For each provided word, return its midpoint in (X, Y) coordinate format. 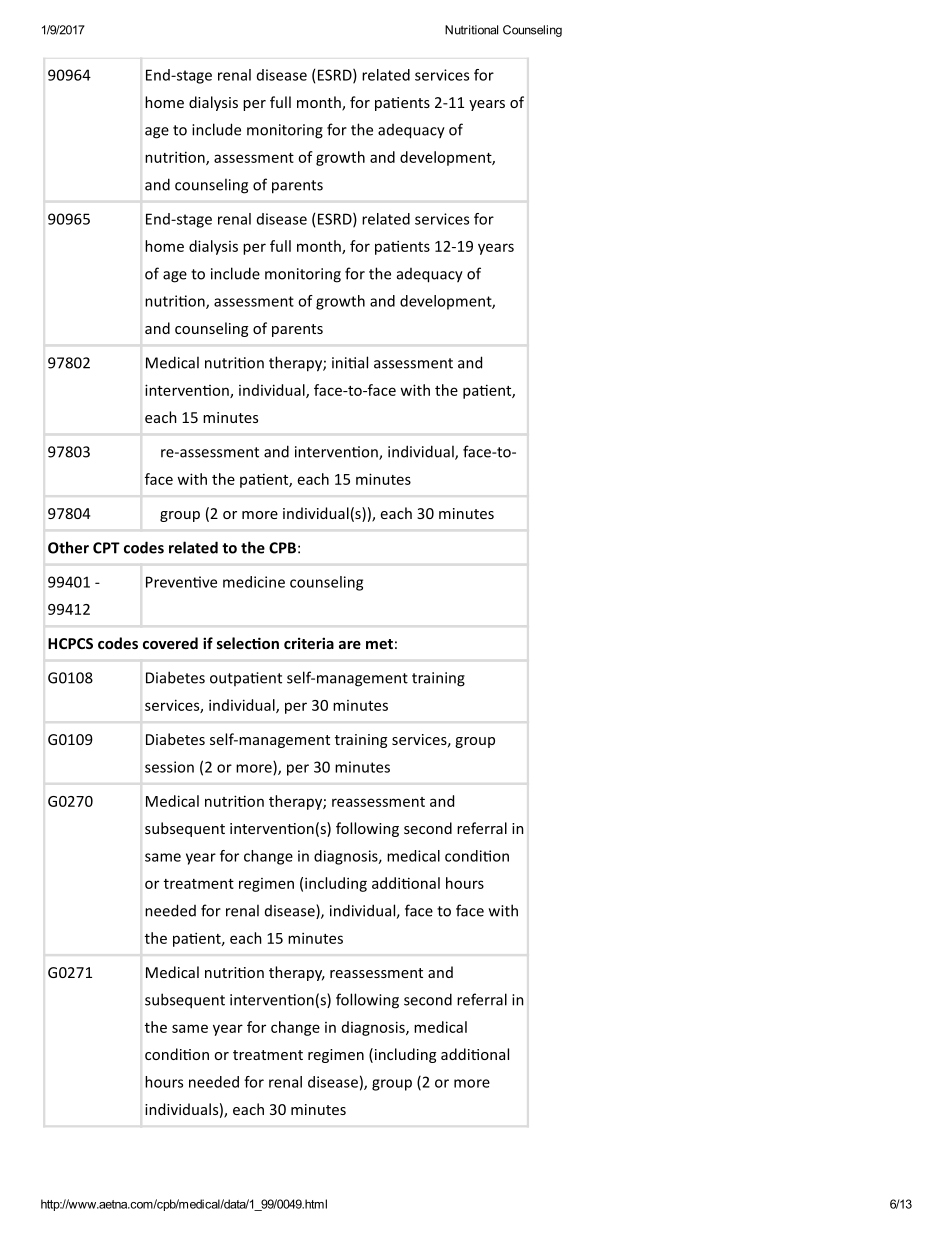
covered (170, 643)
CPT (106, 548)
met (379, 644)
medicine (254, 582)
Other (68, 547)
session (169, 767)
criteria (309, 643)
